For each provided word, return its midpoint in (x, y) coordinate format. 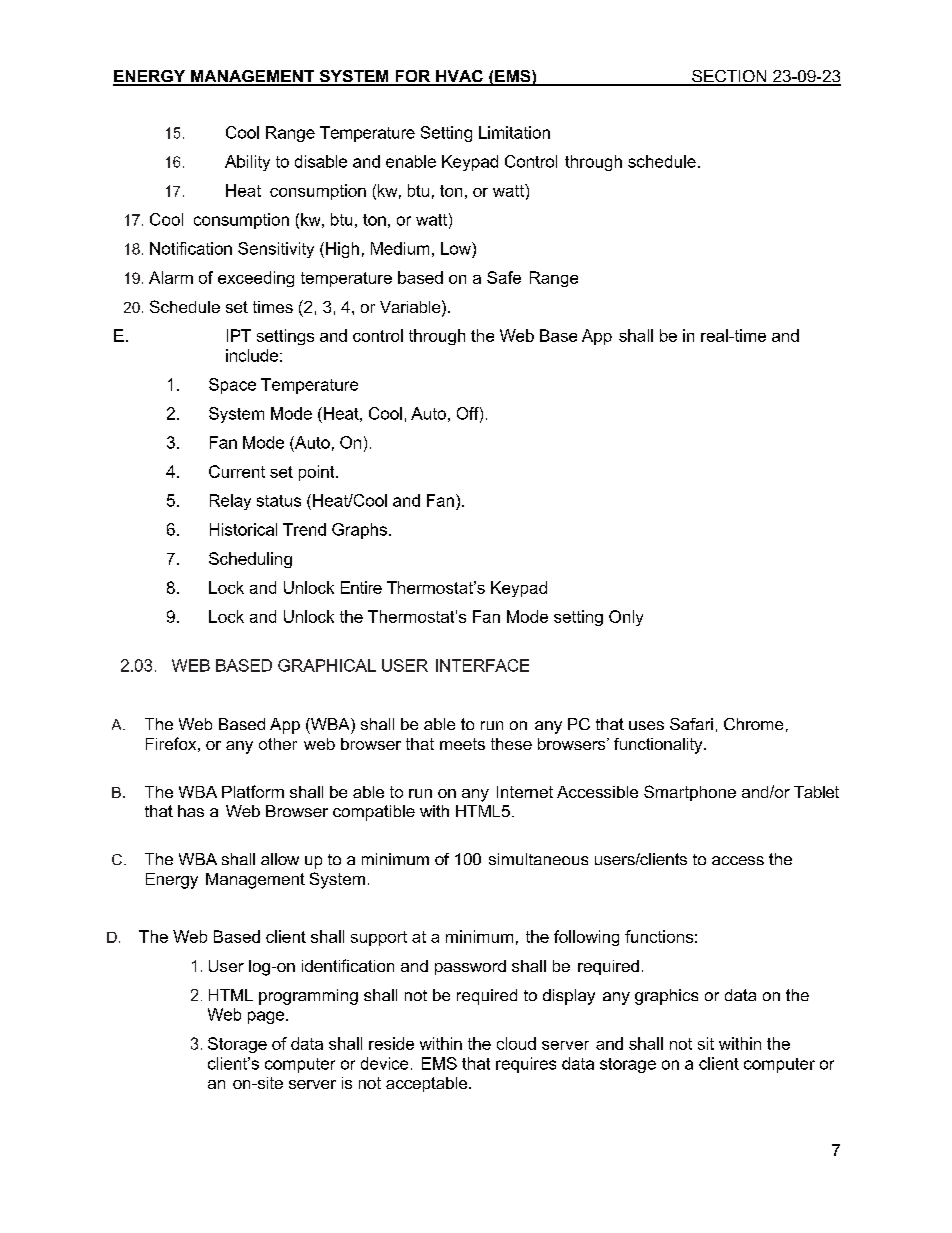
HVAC (459, 77)
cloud (516, 1043)
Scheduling (250, 560)
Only (626, 618)
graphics (666, 997)
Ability (247, 163)
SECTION (729, 77)
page (267, 1017)
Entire (361, 587)
